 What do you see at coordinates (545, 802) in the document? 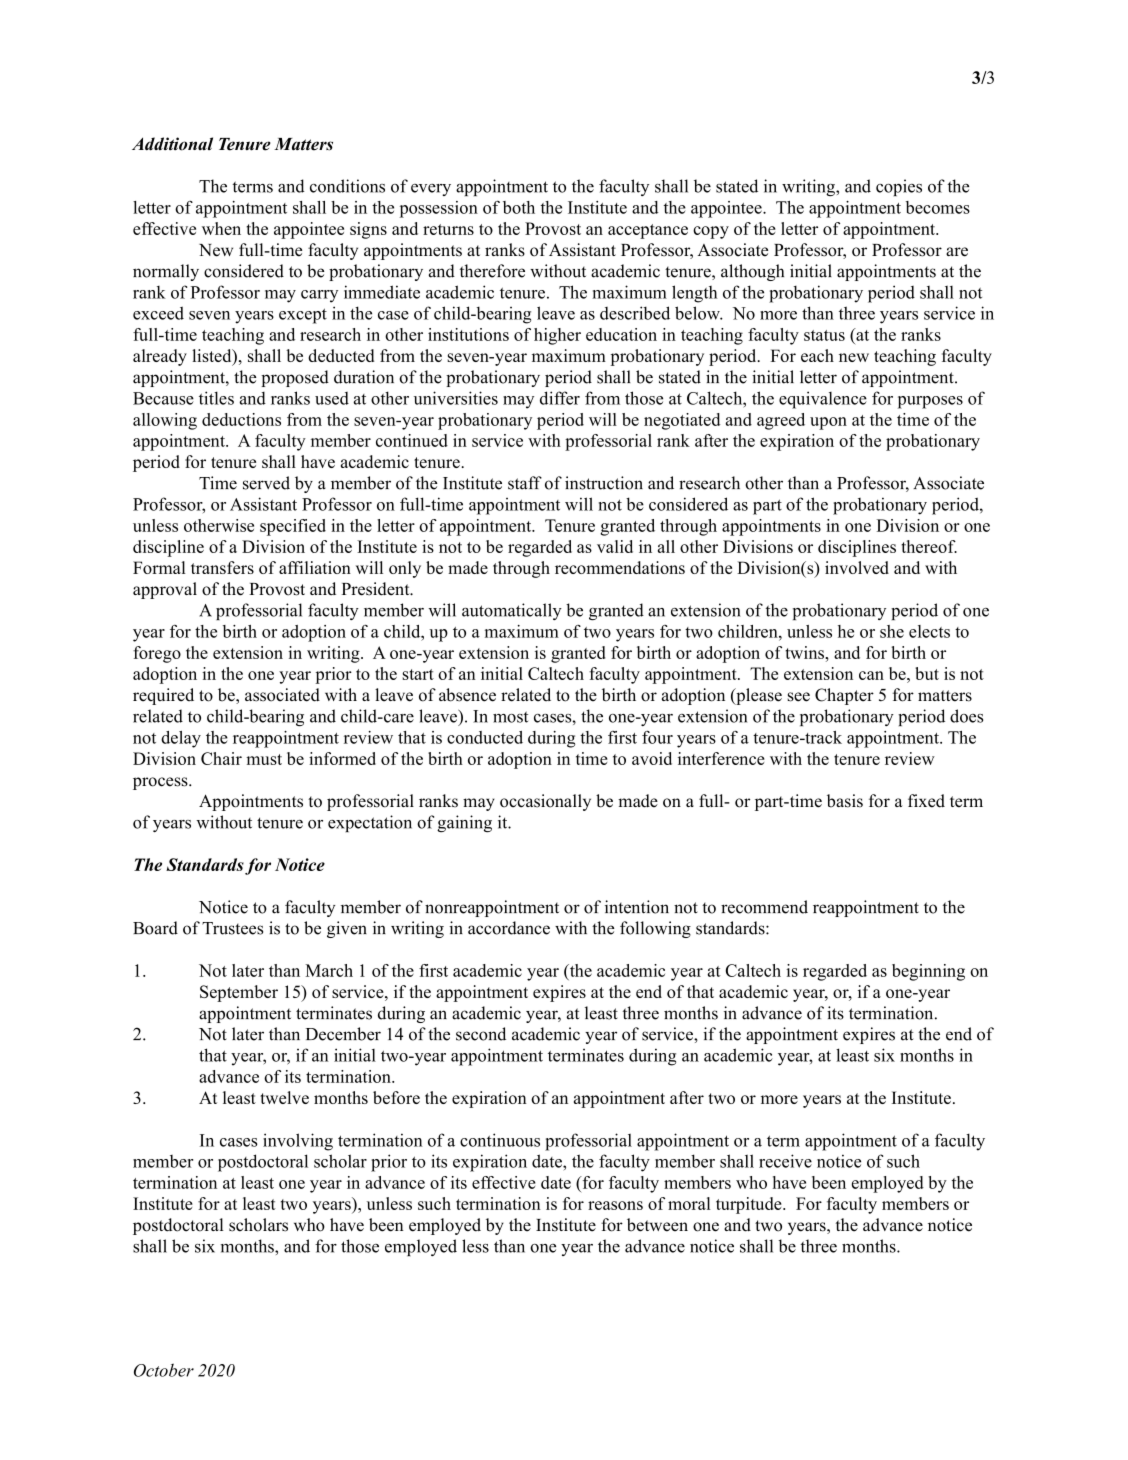
I see `occasionally` at bounding box center [545, 802].
